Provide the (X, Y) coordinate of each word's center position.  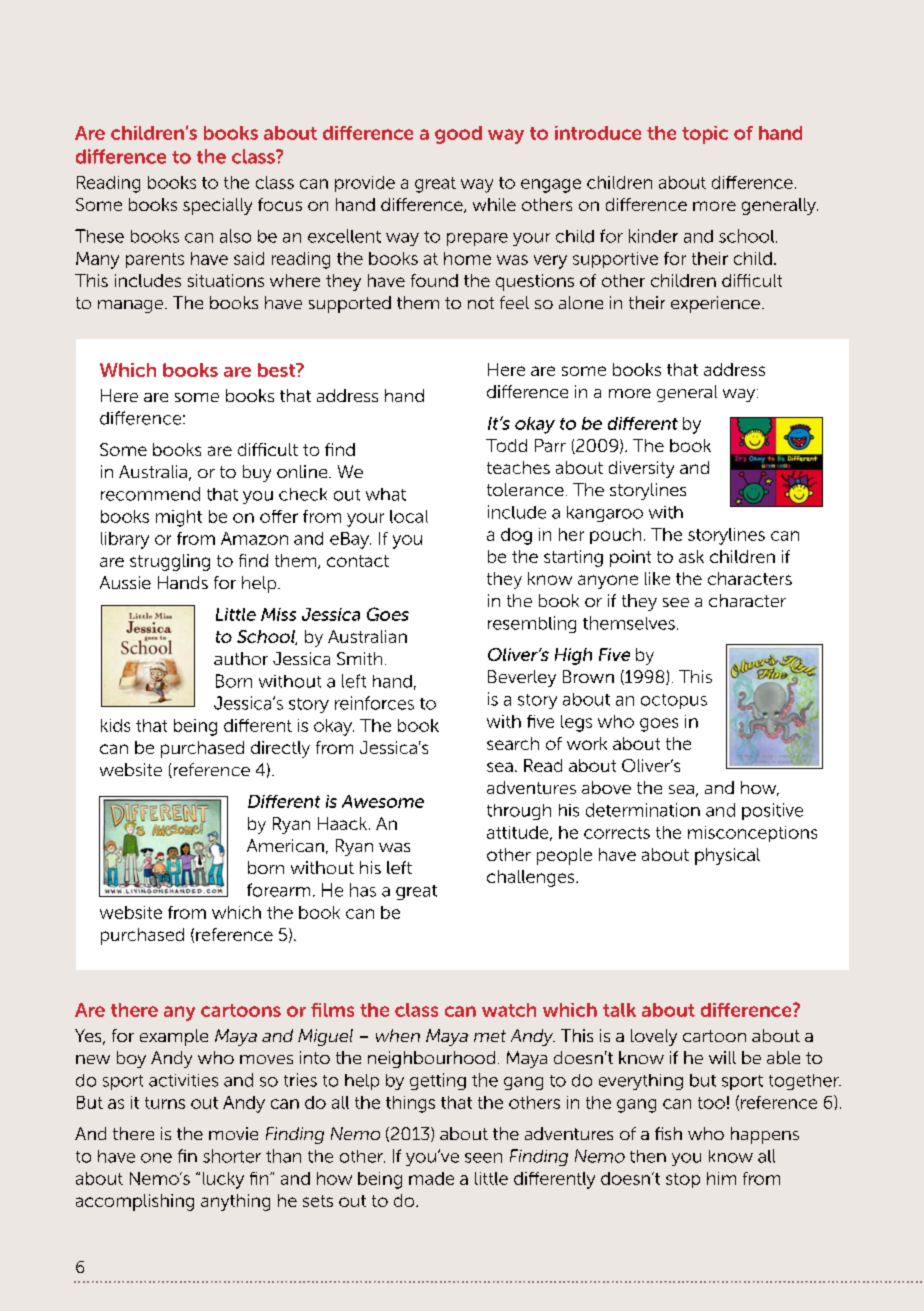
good (458, 135)
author (241, 658)
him (721, 1178)
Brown (588, 676)
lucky (223, 1180)
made (431, 1178)
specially (217, 206)
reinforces (374, 703)
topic (705, 135)
